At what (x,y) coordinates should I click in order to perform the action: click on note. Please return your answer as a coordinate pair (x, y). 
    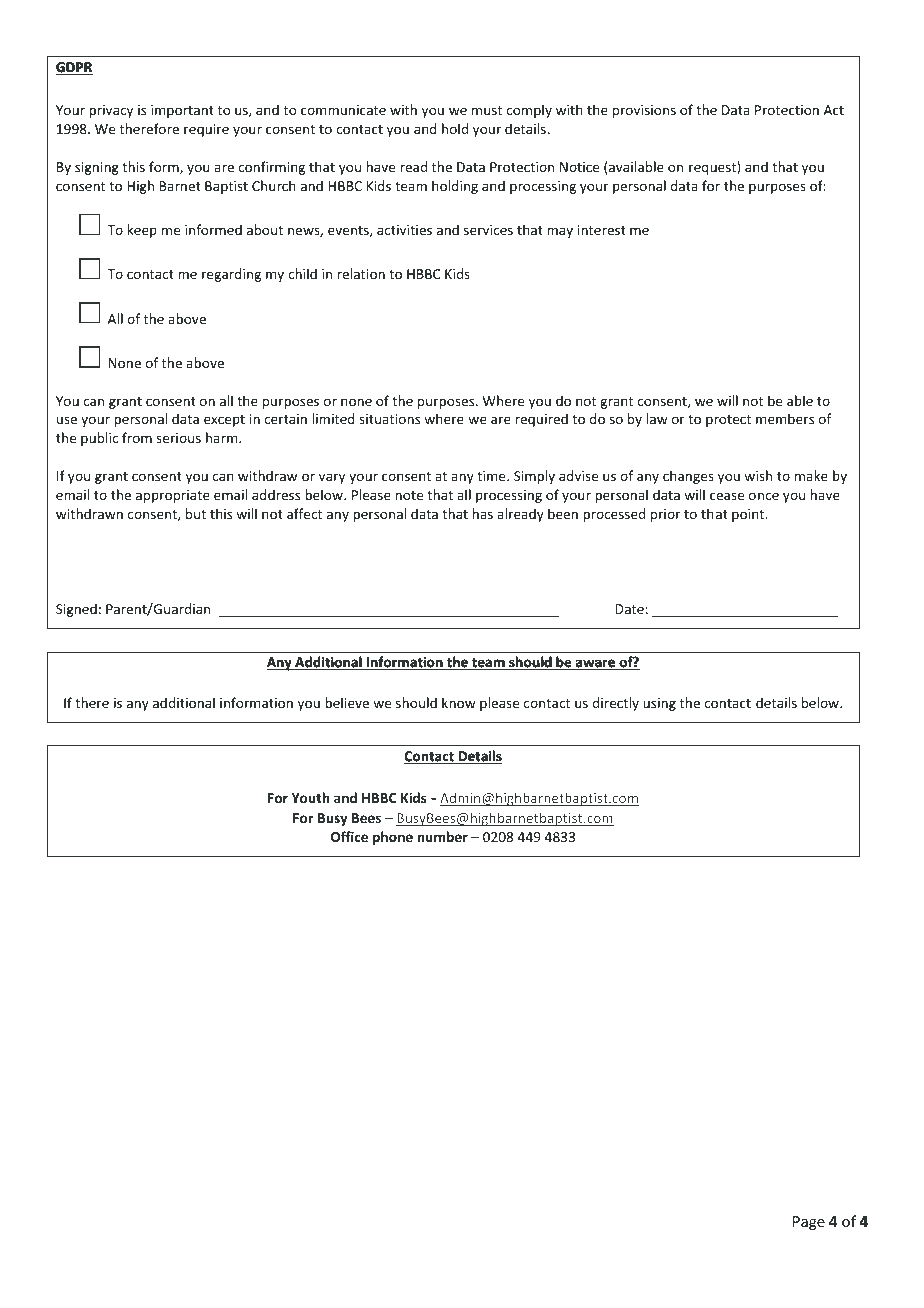
    Looking at the image, I should click on (409, 495).
